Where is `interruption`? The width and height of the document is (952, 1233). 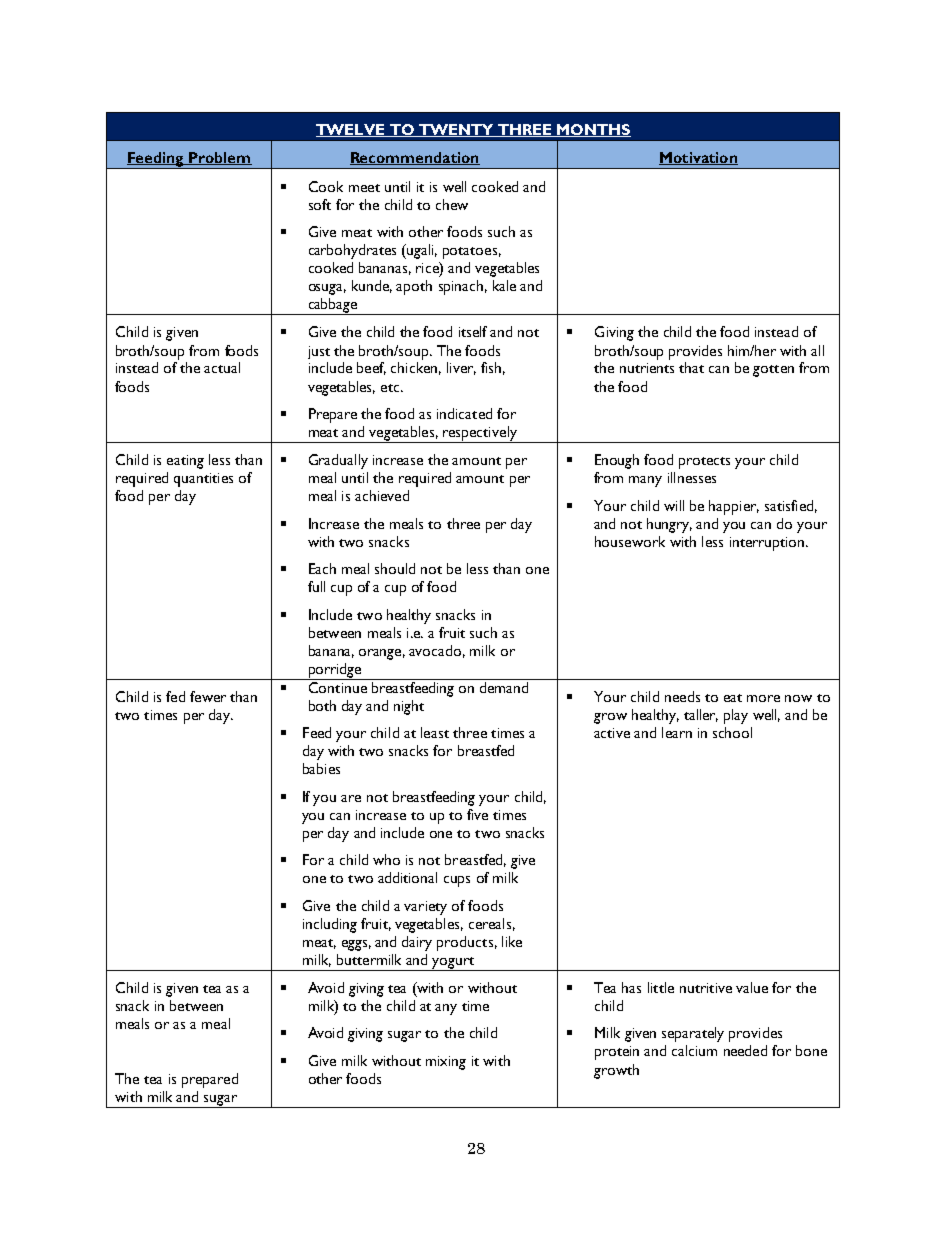 interruption is located at coordinates (768, 544).
